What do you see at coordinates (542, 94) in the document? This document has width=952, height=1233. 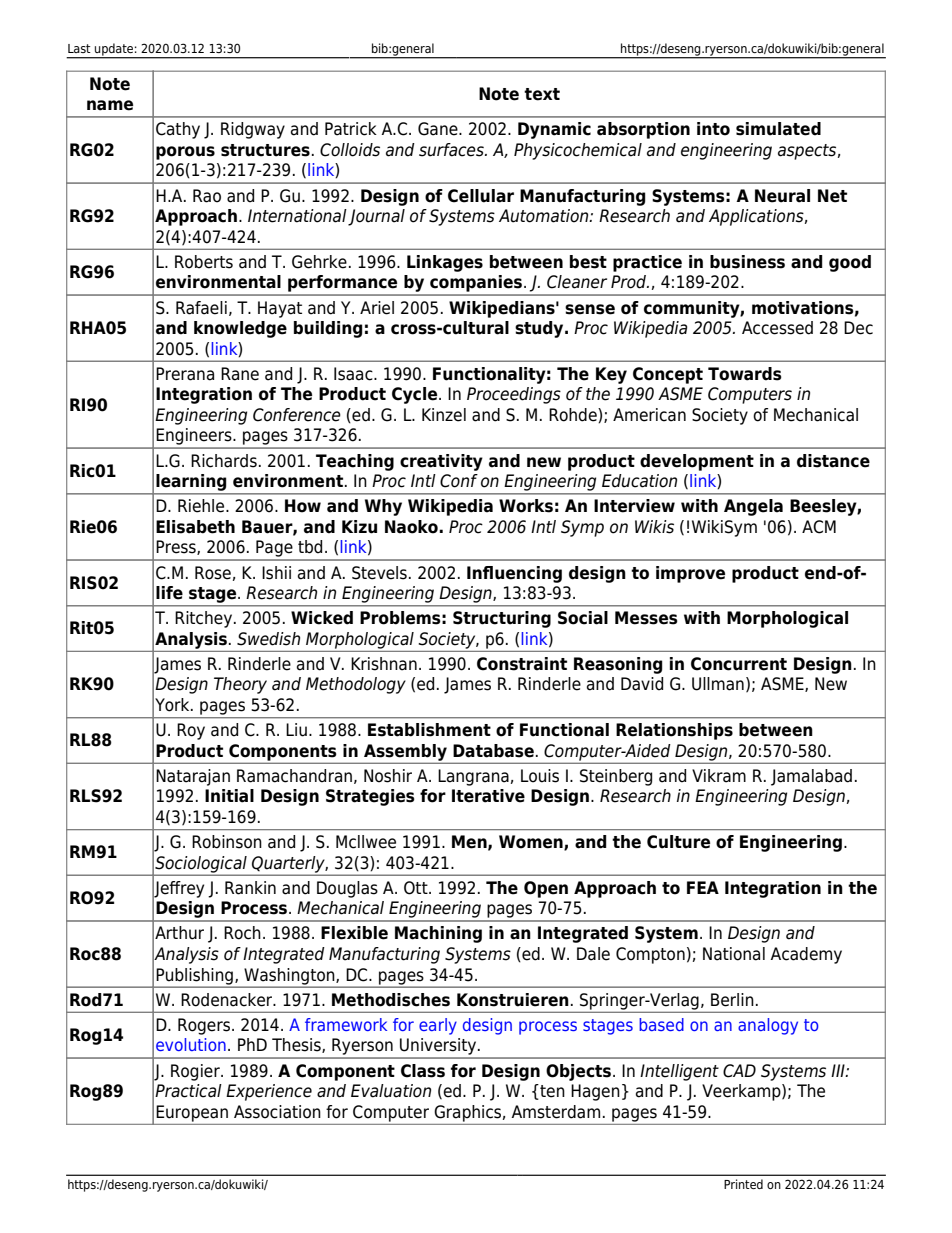 I see `text` at bounding box center [542, 94].
